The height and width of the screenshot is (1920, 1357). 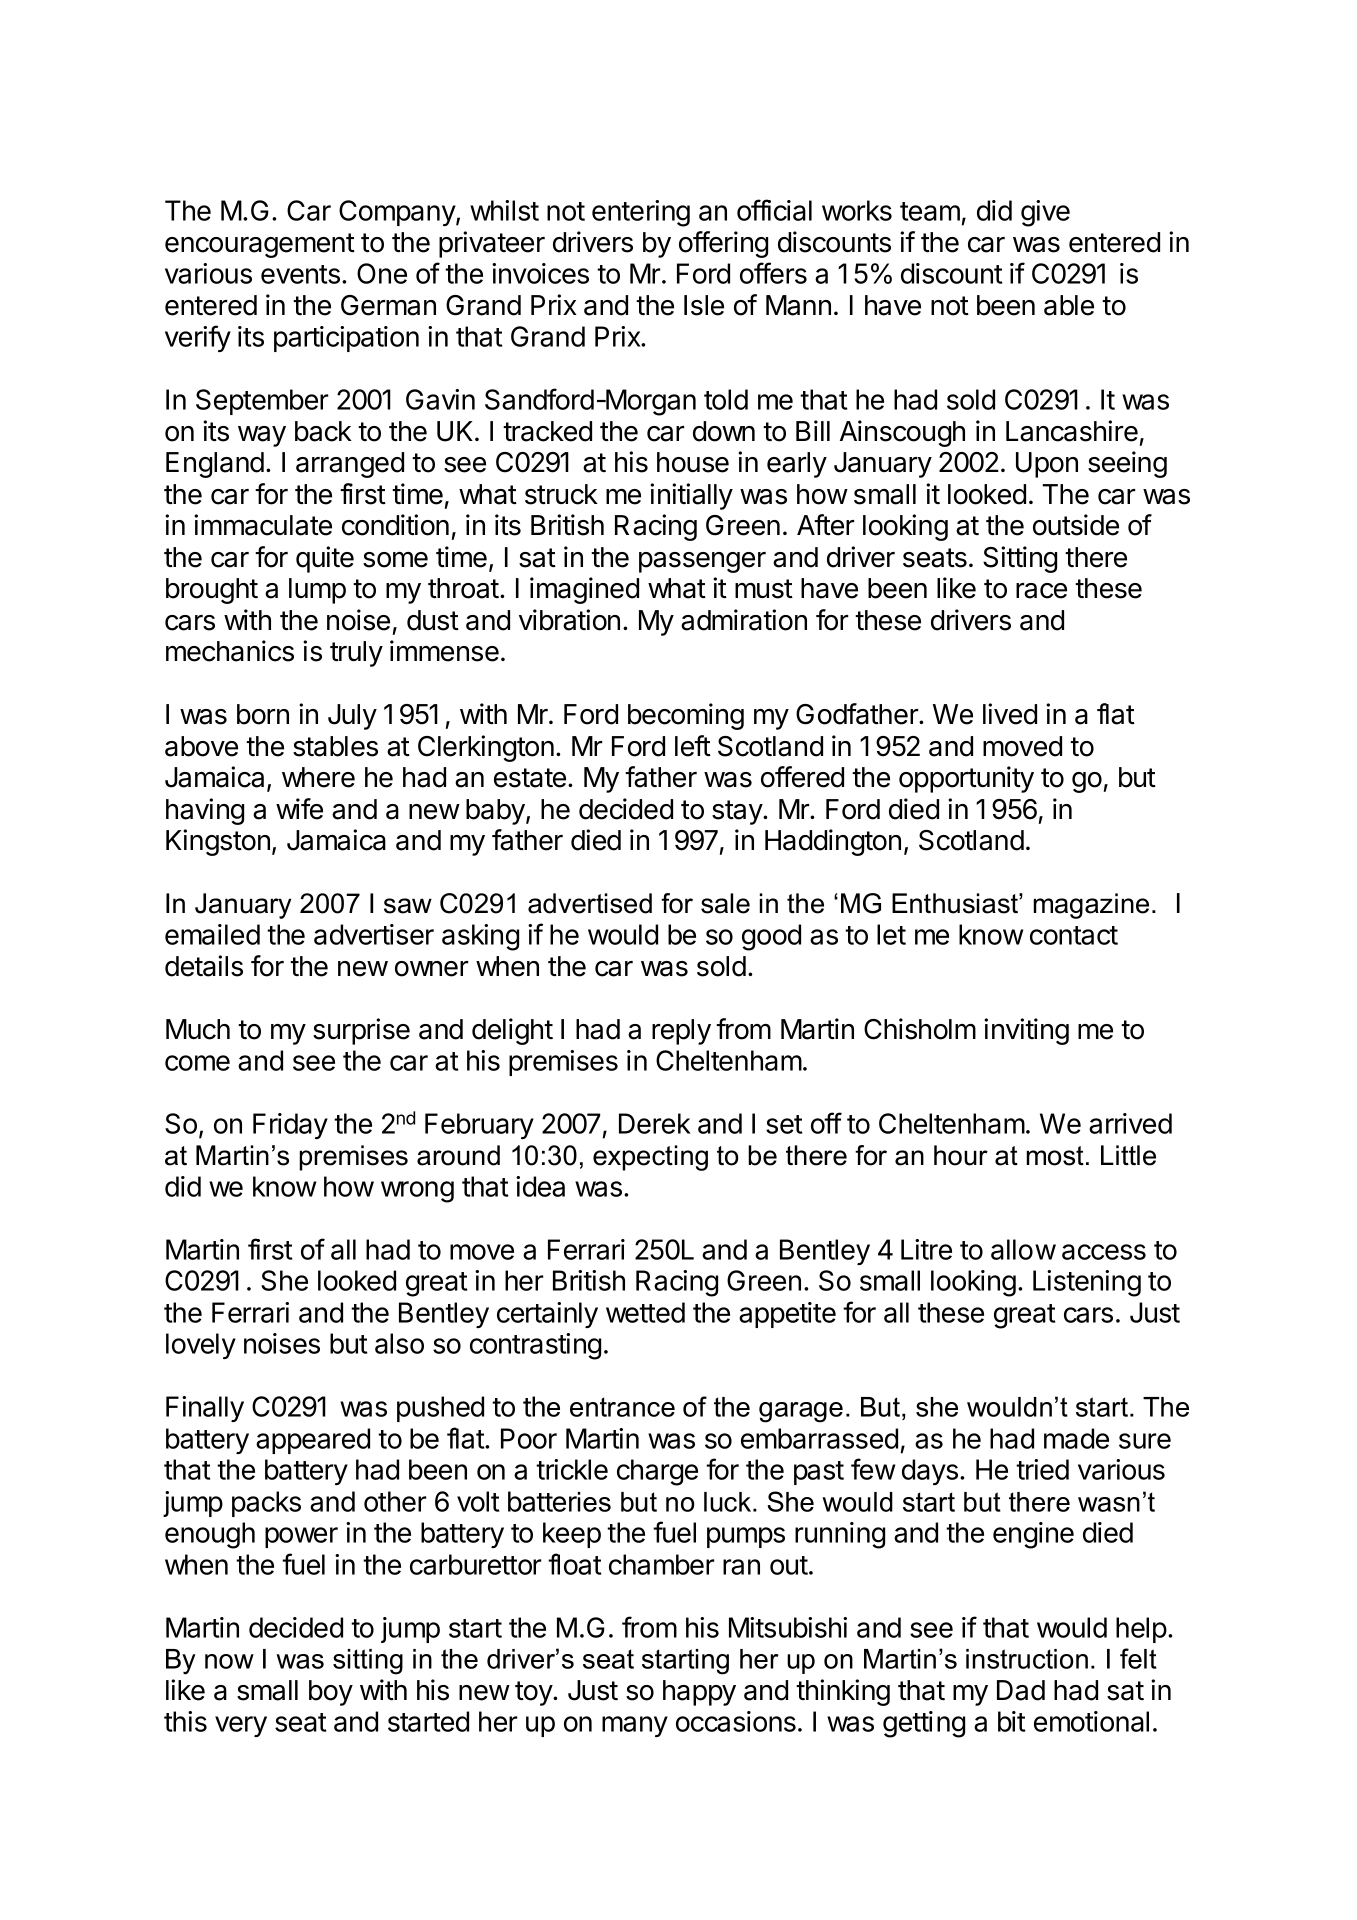 I want to click on happy, so click(x=699, y=1693).
